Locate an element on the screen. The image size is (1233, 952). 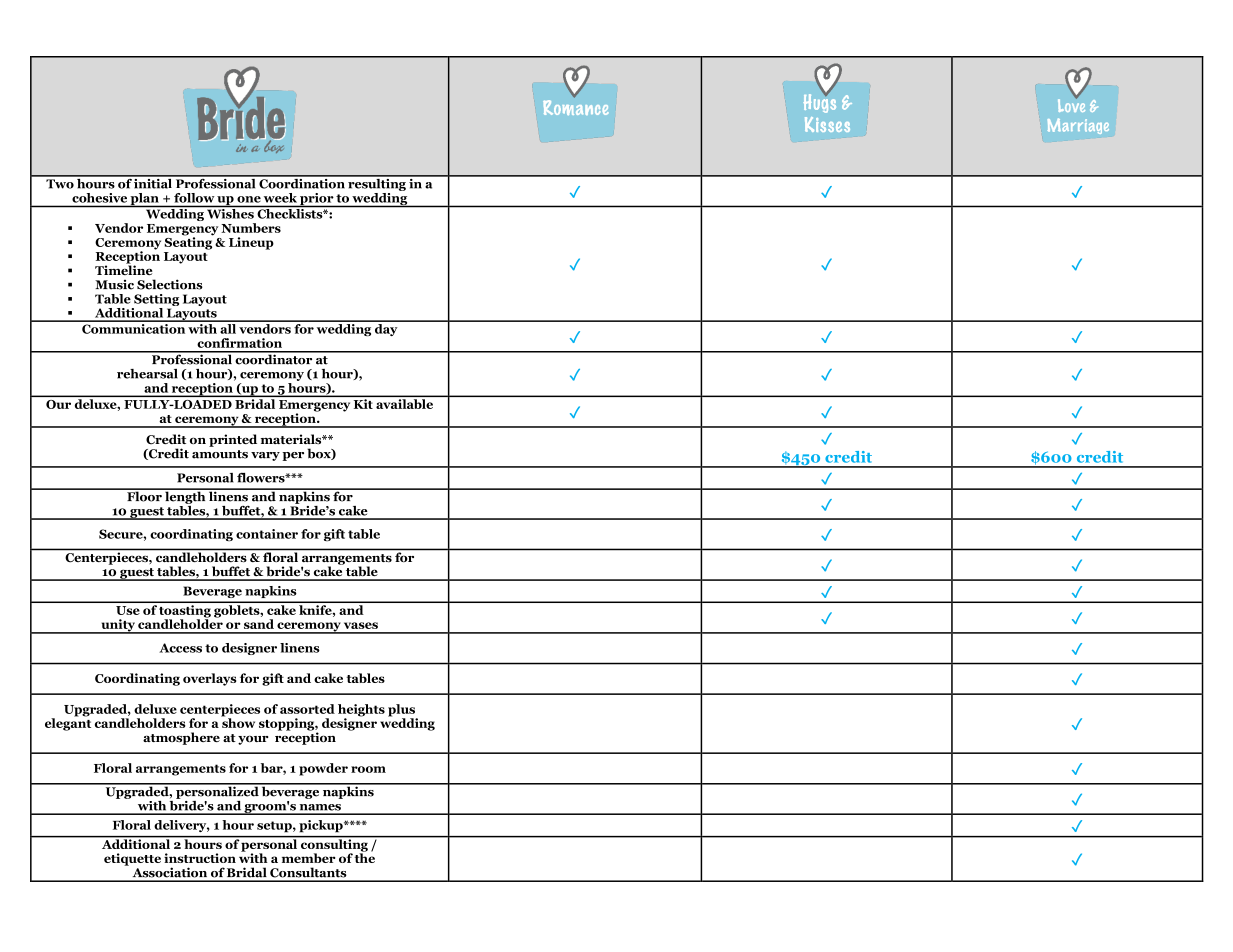
Floor is located at coordinates (144, 495).
